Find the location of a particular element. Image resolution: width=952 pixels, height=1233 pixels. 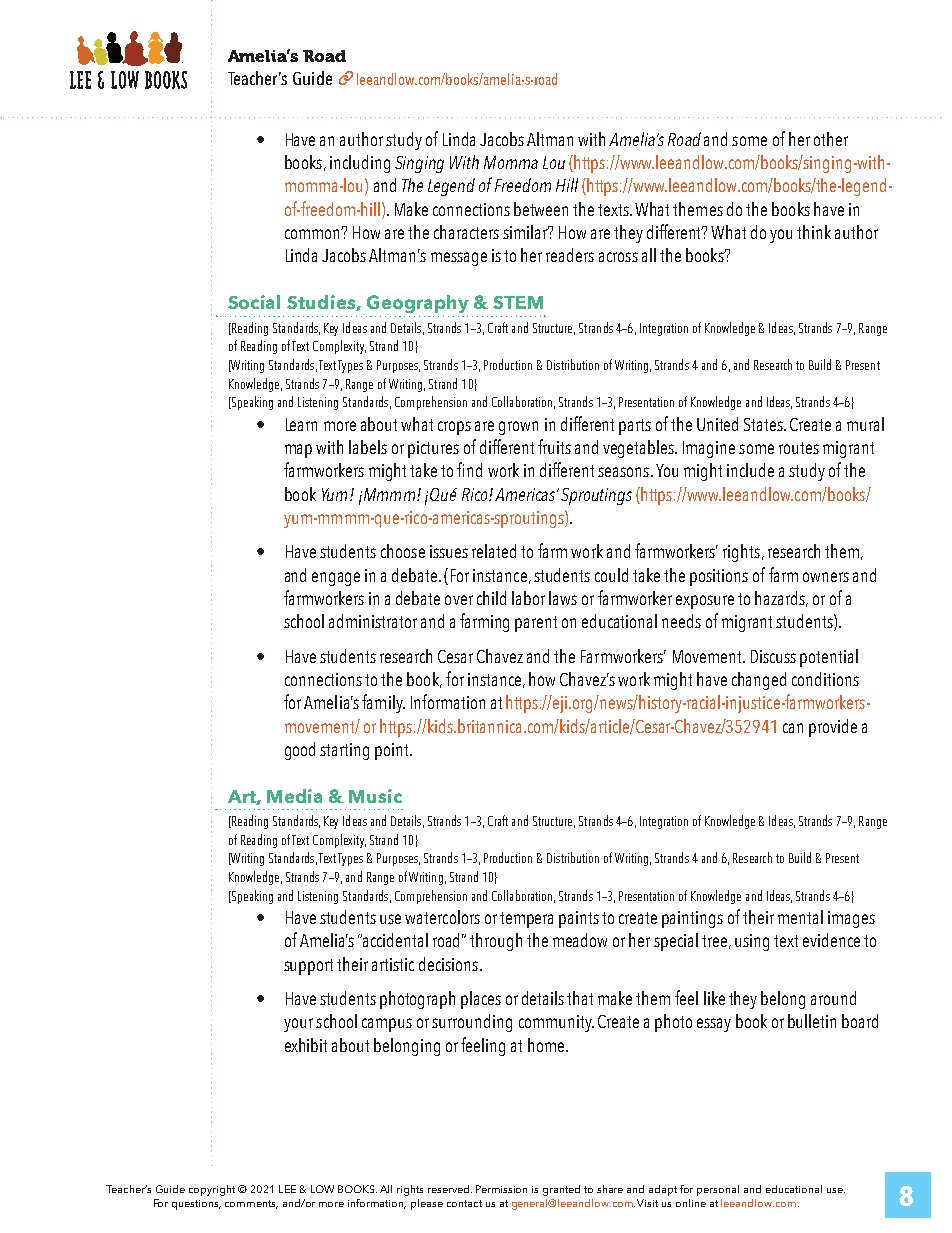

can is located at coordinates (793, 728).
